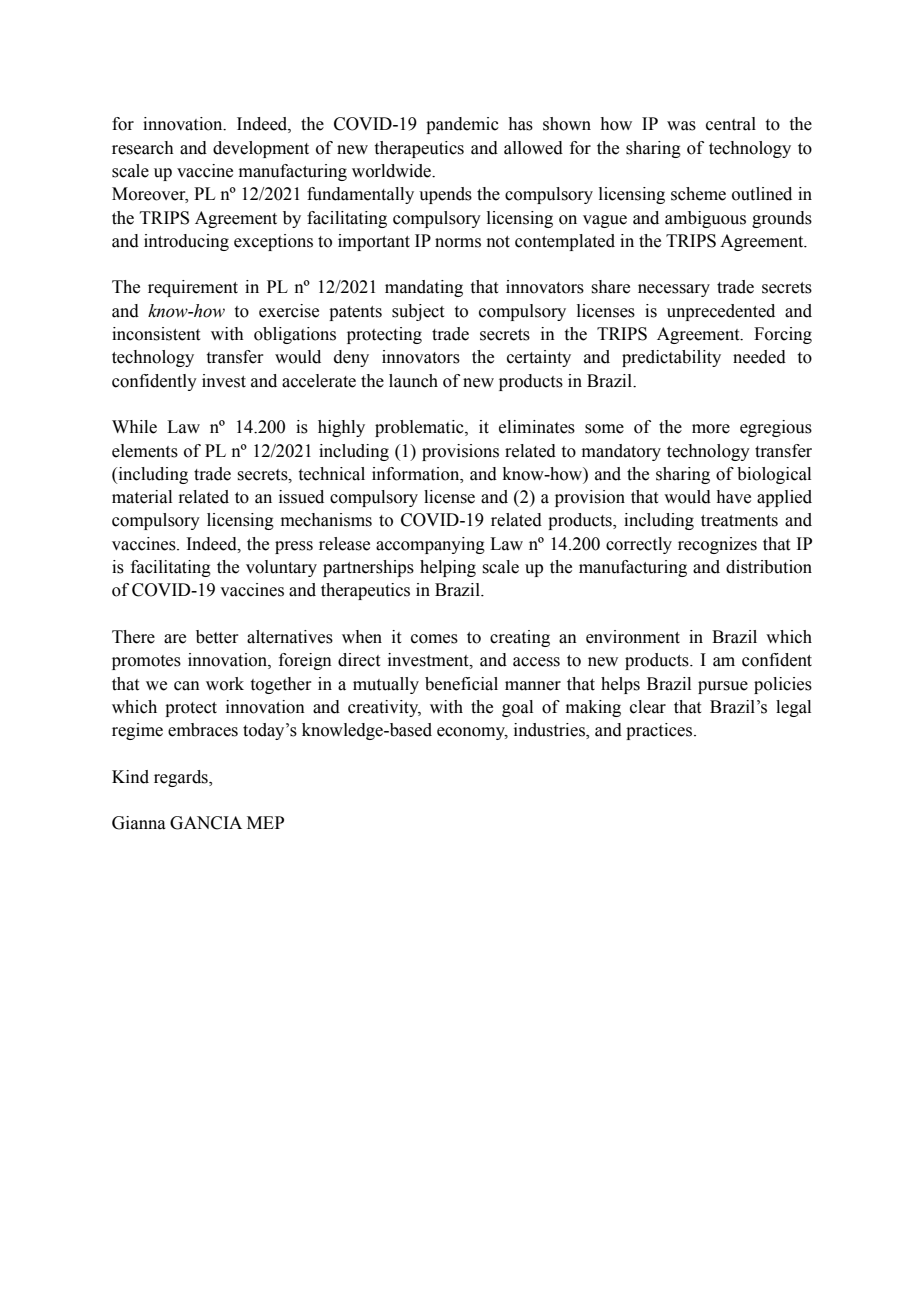 The height and width of the page is (1308, 924). What do you see at coordinates (462, 125) in the page?
I see `pandemic` at bounding box center [462, 125].
